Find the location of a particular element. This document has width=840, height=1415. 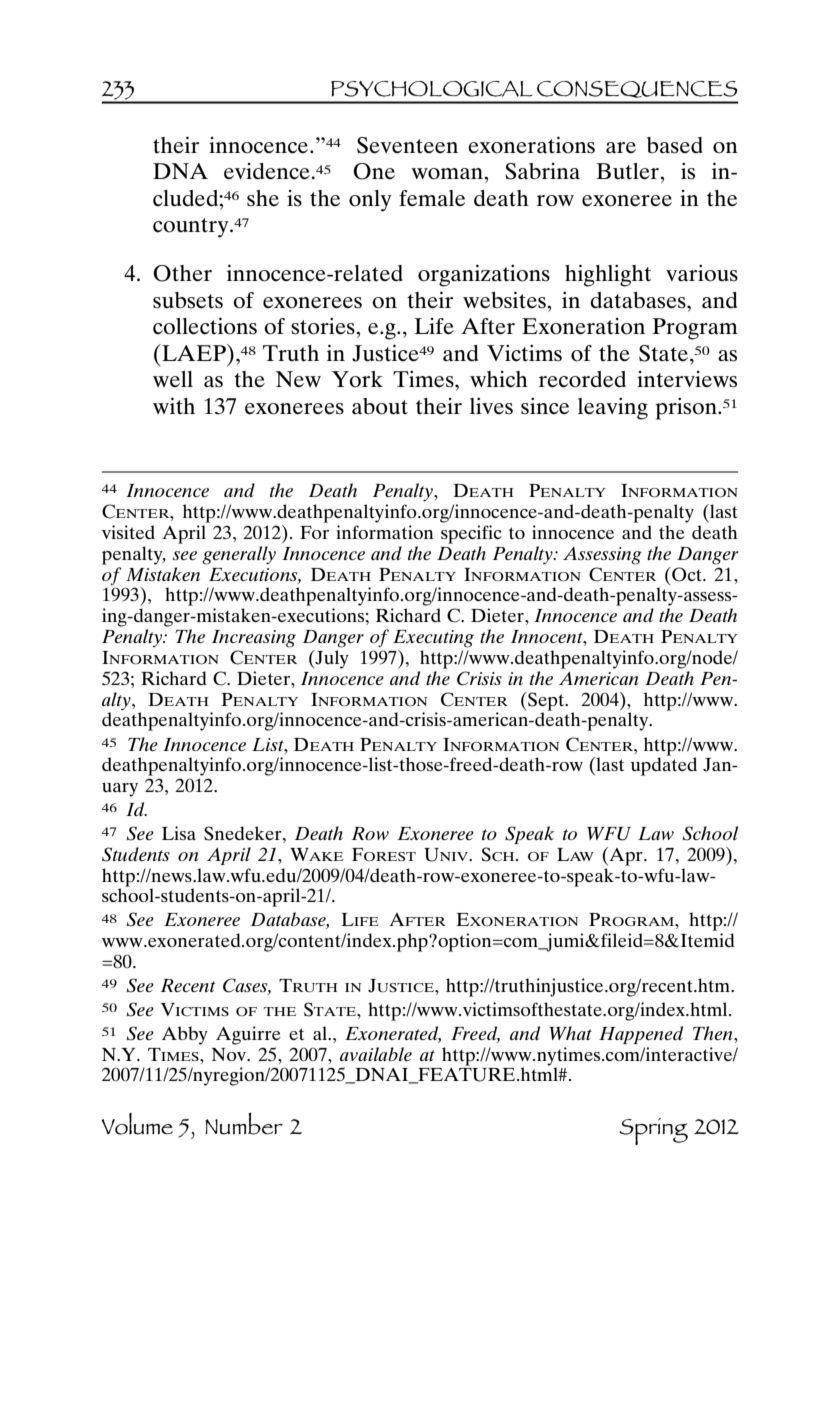

Number is located at coordinates (244, 1123).
